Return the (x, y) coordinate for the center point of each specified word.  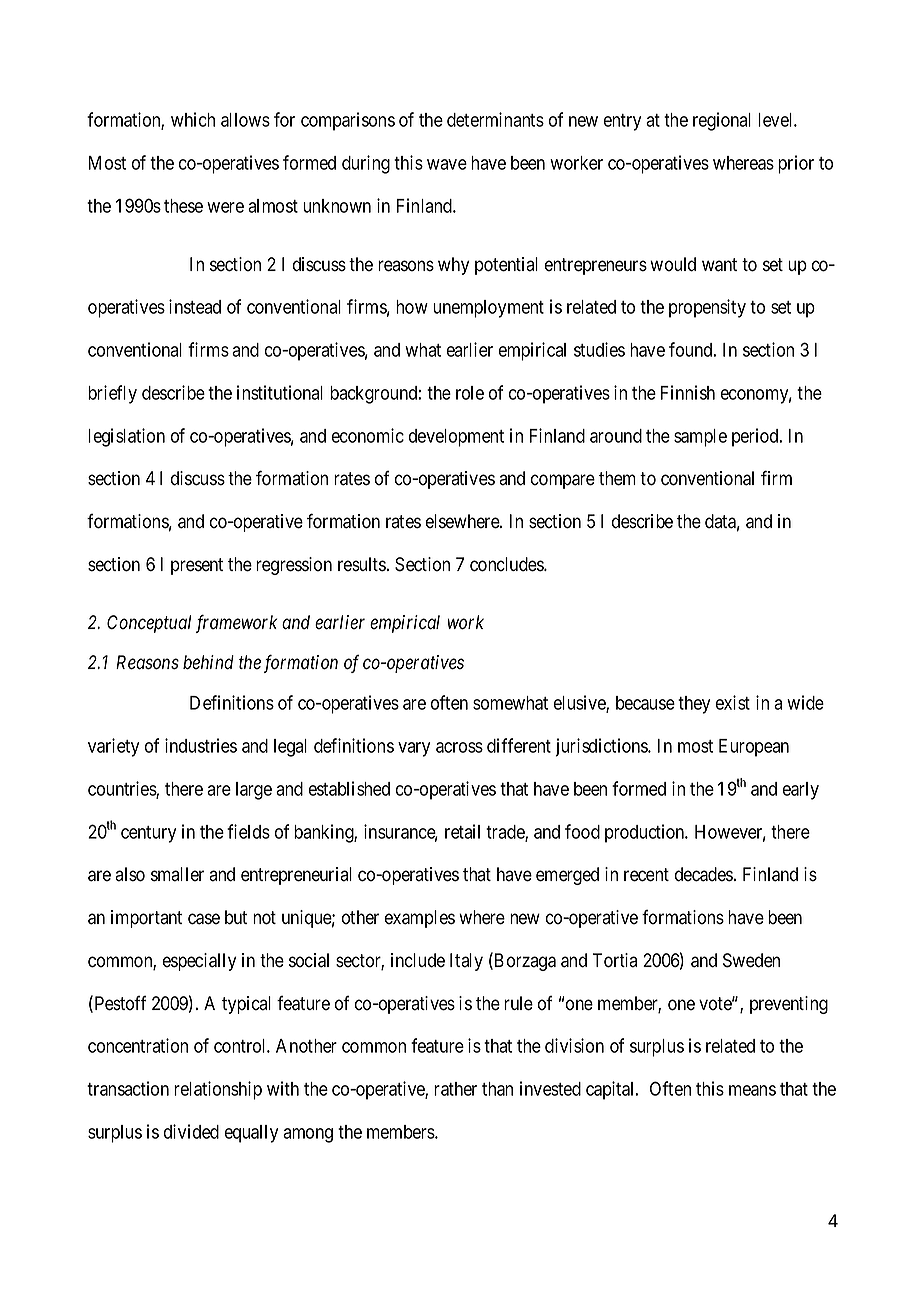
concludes (507, 564)
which (193, 119)
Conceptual (149, 624)
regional (722, 121)
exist (732, 702)
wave (447, 164)
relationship (218, 1090)
